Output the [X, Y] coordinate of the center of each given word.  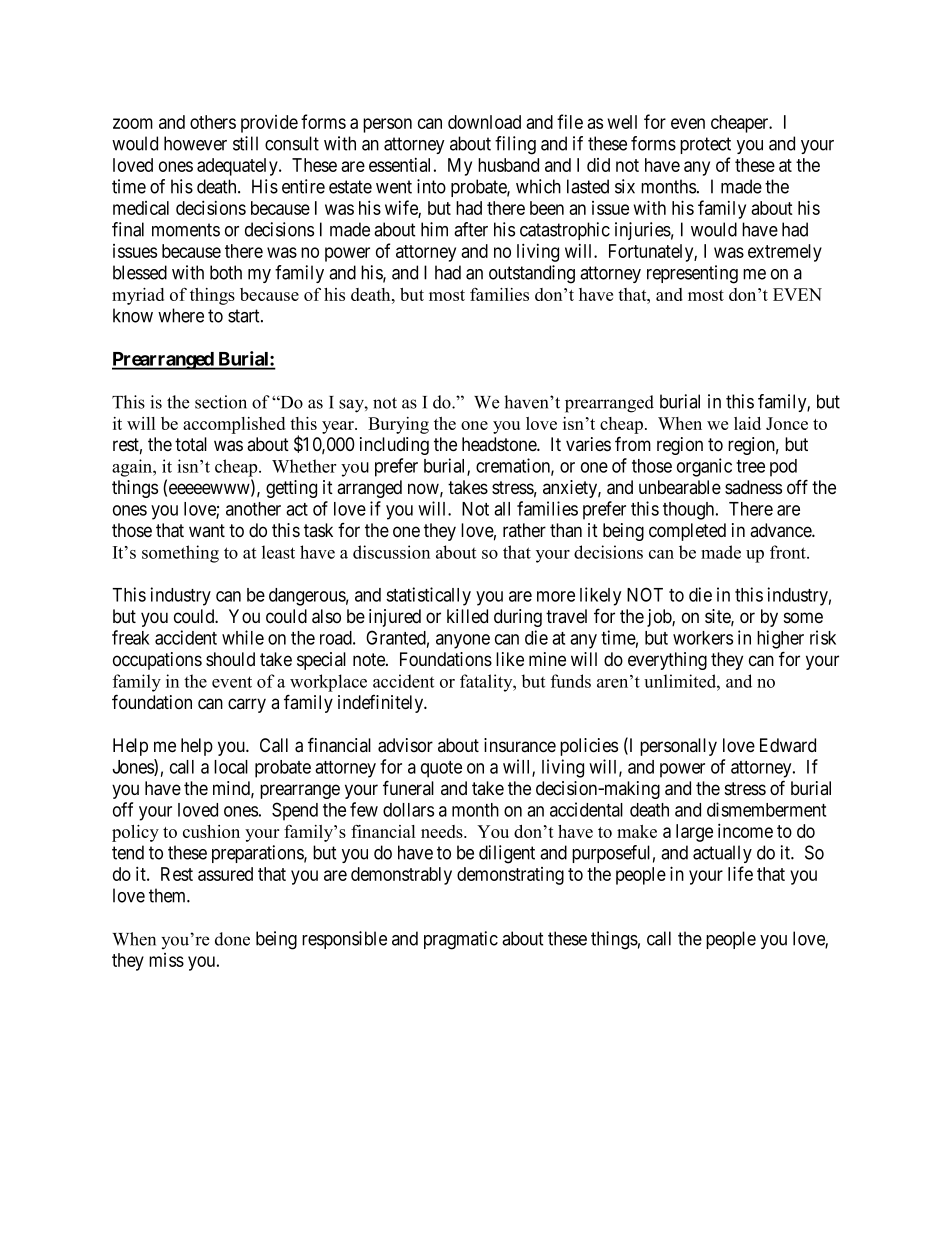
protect [705, 145]
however [195, 143]
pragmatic [461, 940]
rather [524, 530]
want [207, 531]
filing [515, 145]
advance [781, 530]
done [232, 939]
